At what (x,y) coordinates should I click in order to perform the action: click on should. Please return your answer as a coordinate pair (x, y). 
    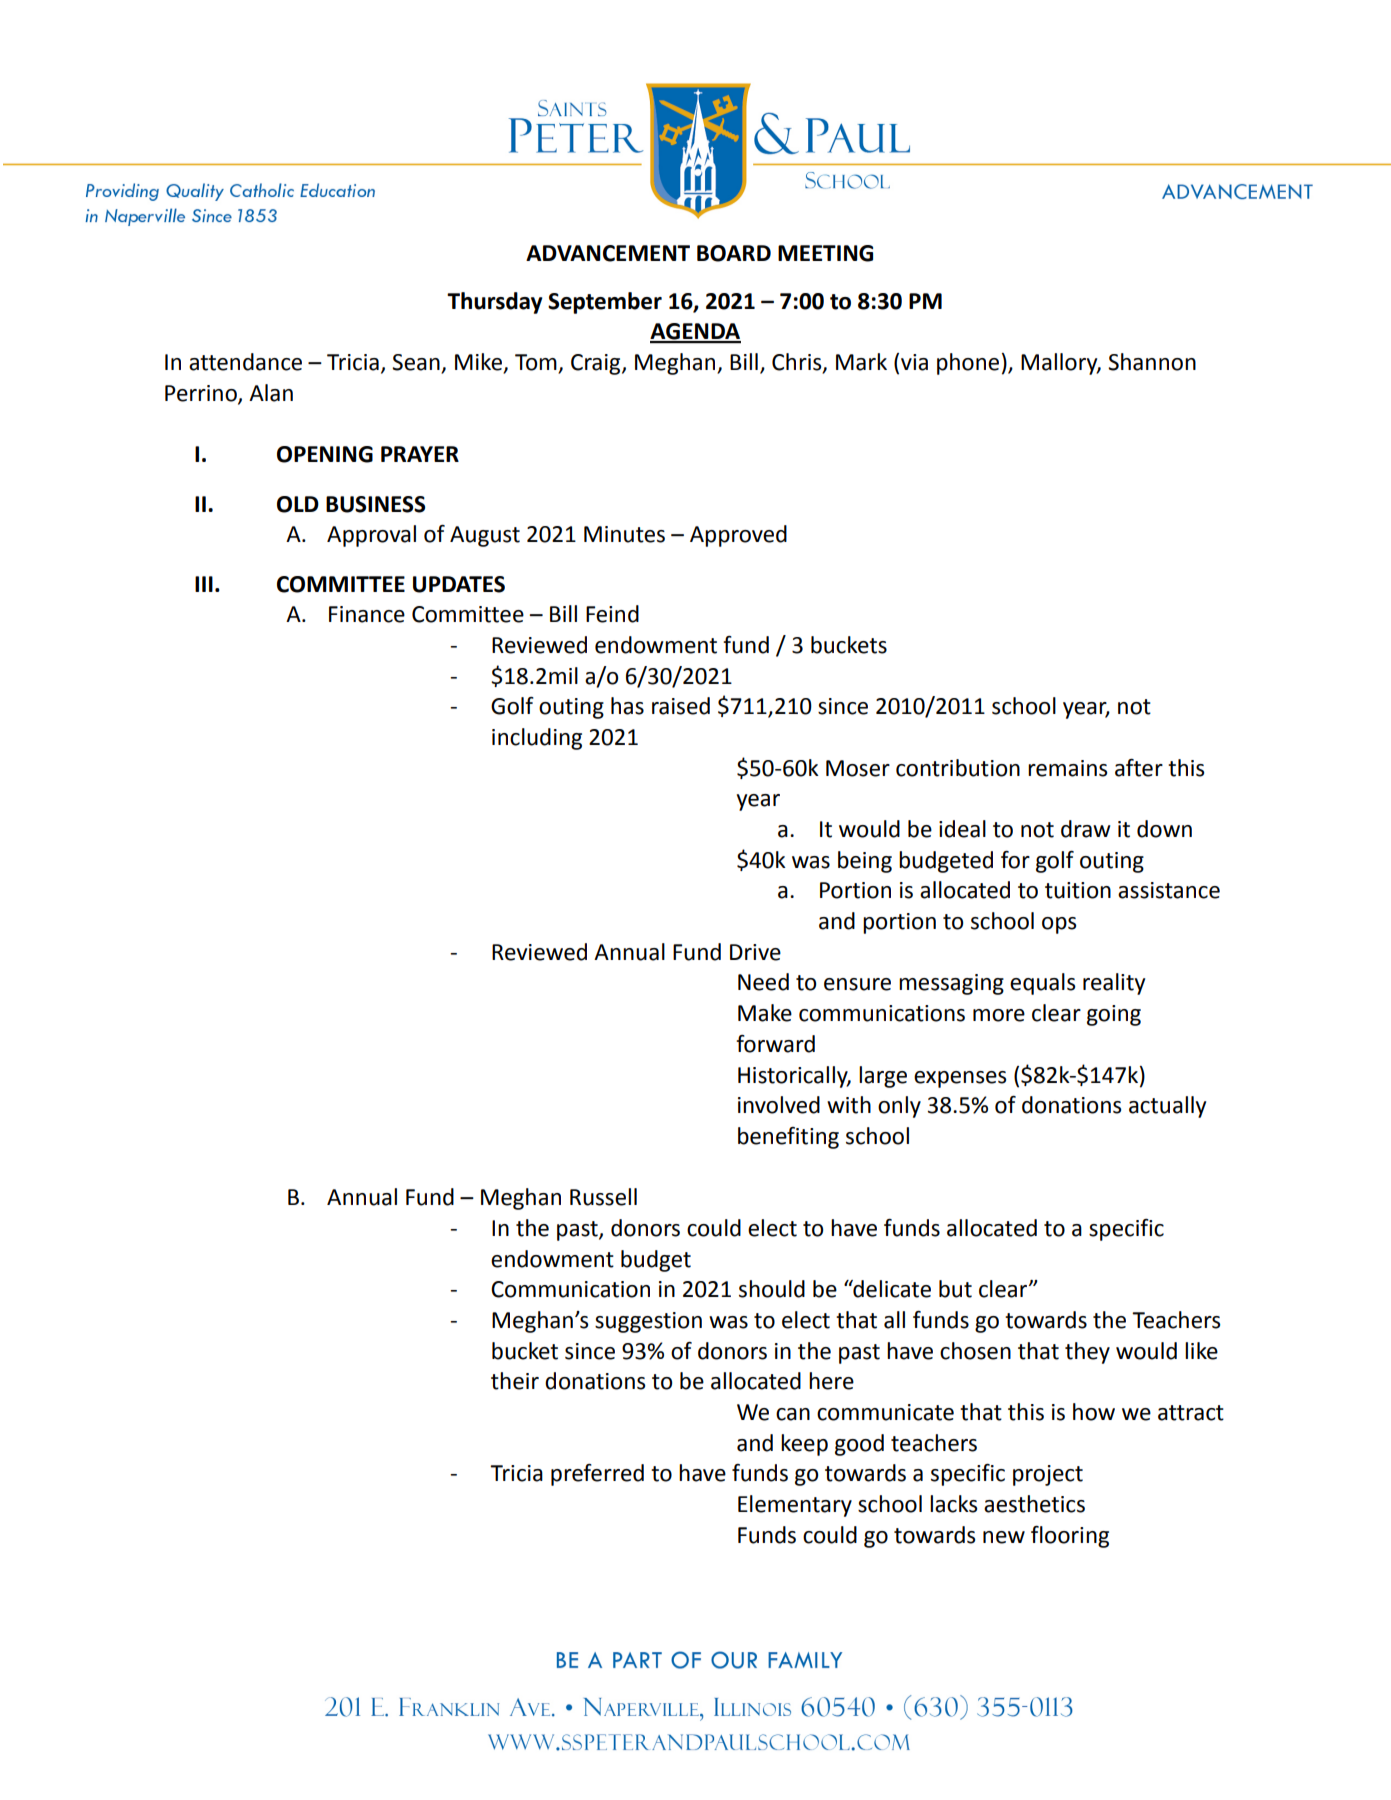
    Looking at the image, I should click on (772, 1289).
